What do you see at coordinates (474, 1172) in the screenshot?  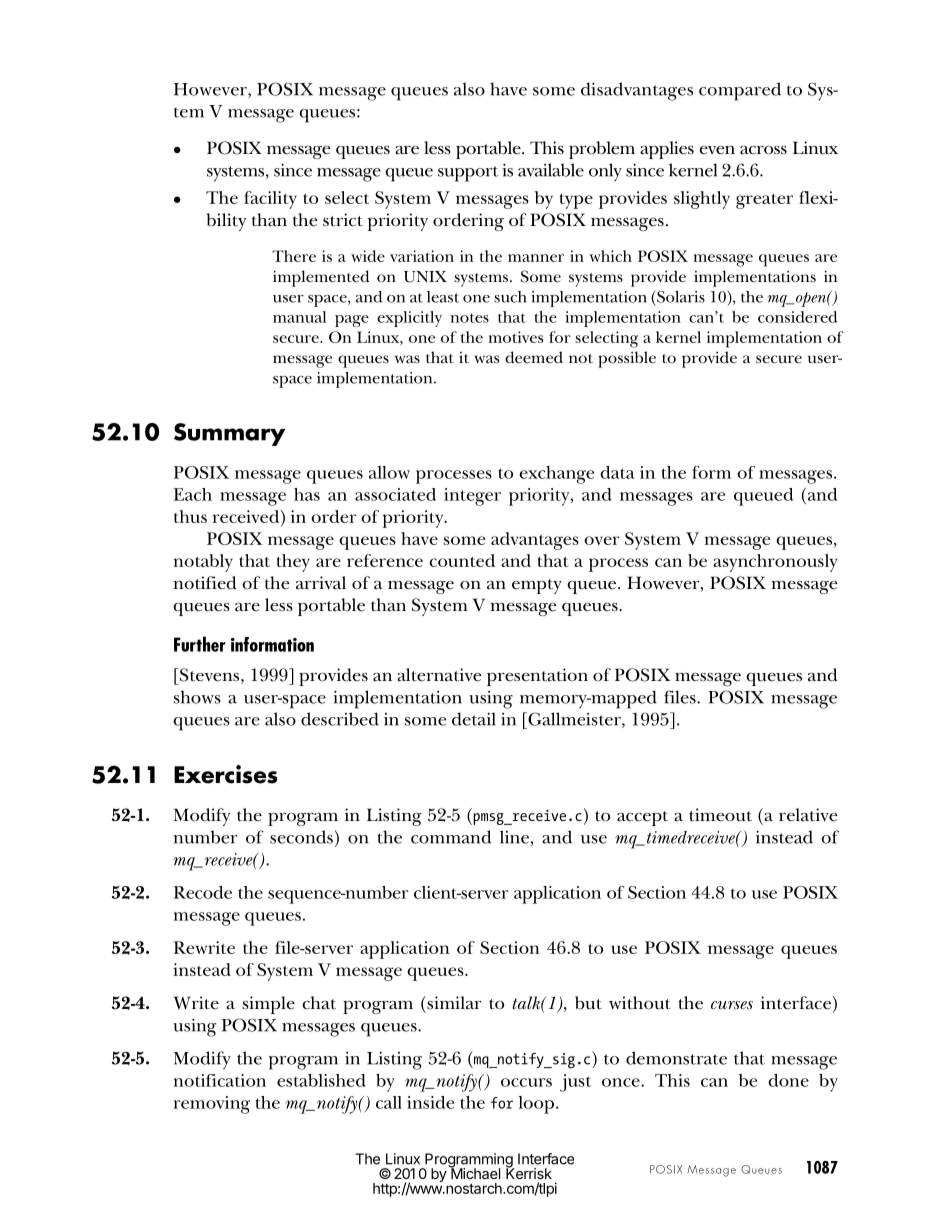 I see `Michael` at bounding box center [474, 1172].
